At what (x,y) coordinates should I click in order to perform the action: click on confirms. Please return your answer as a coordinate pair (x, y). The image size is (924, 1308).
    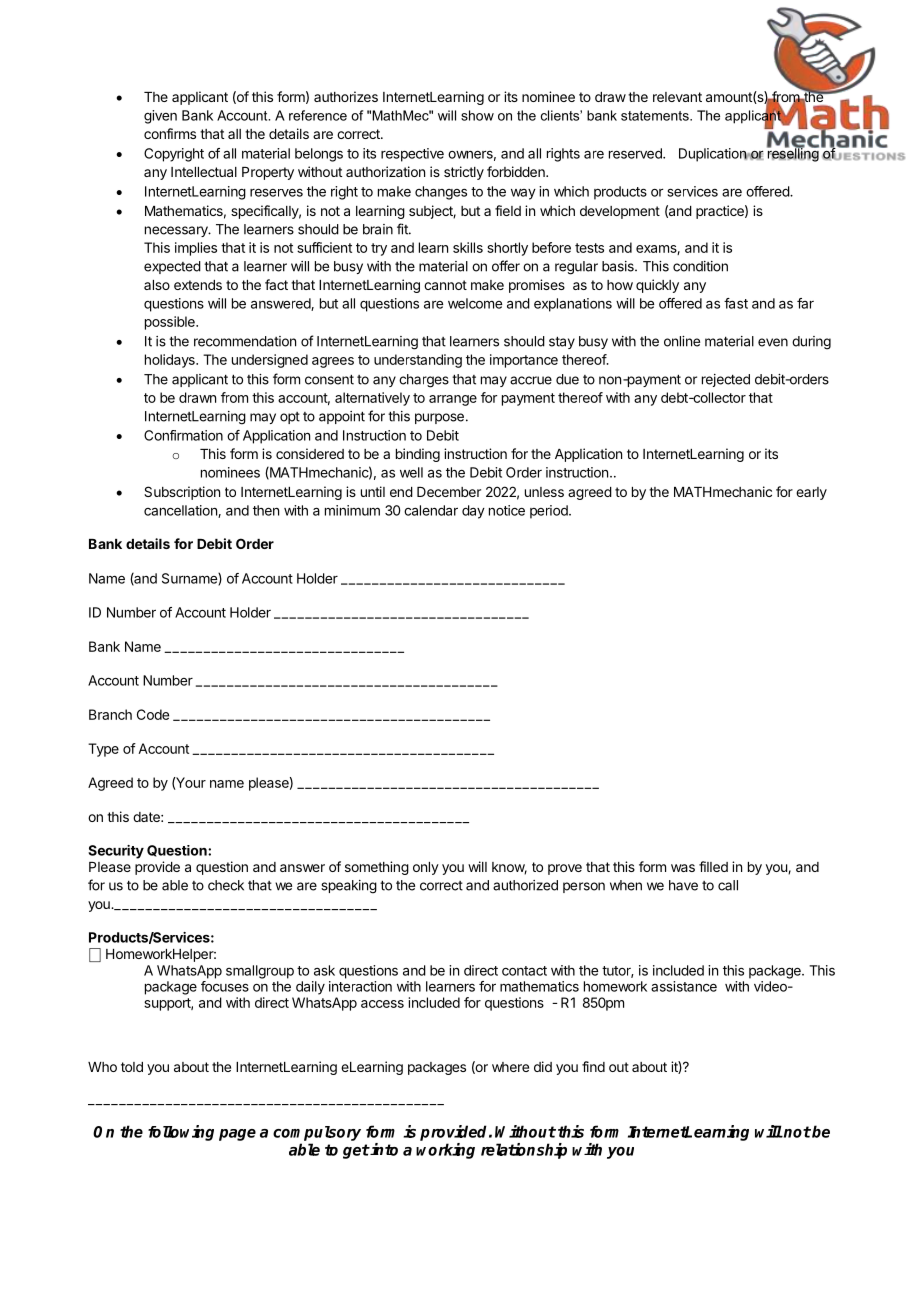
    Looking at the image, I should click on (170, 133).
